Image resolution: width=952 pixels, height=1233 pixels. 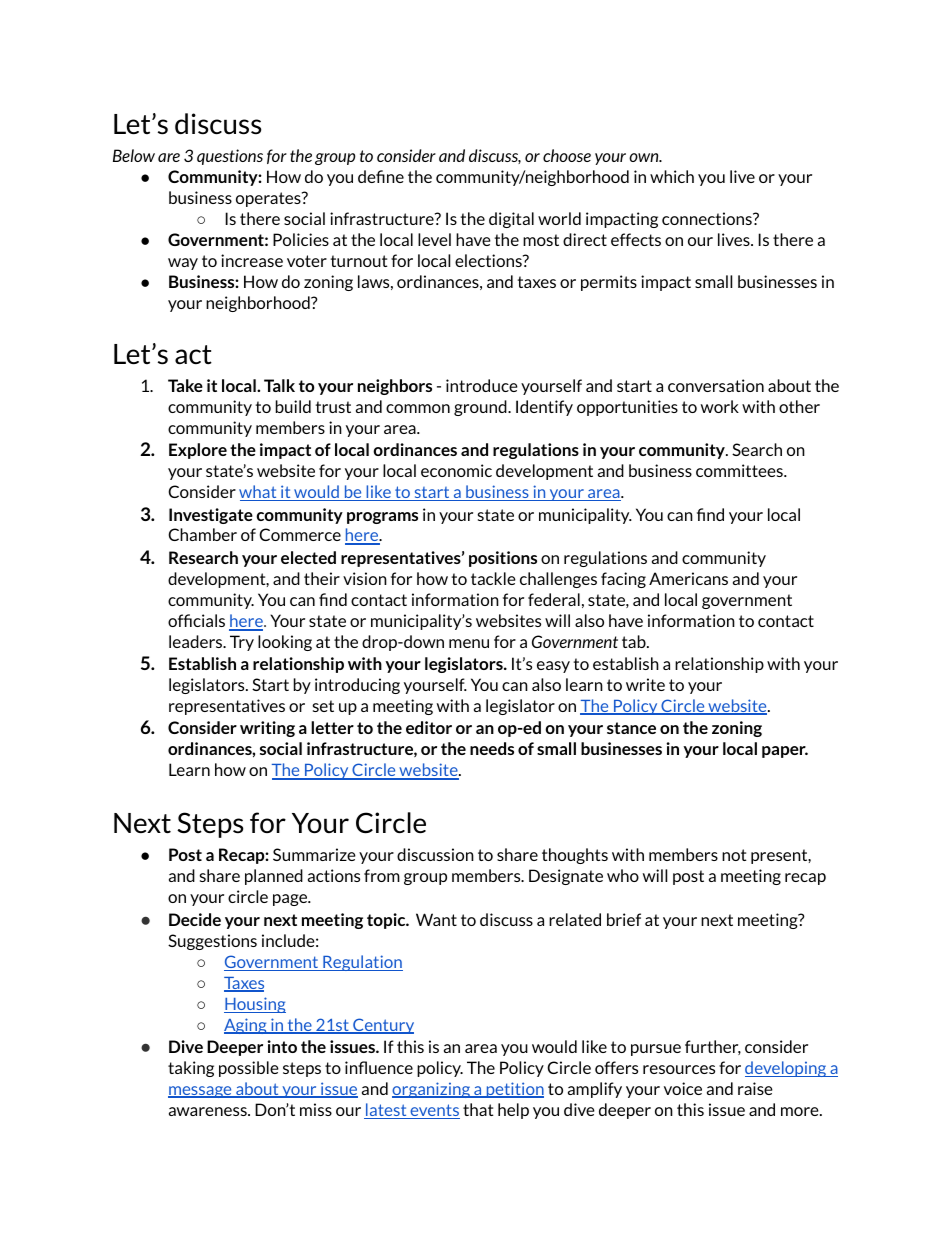 I want to click on organizing, so click(x=432, y=1090).
